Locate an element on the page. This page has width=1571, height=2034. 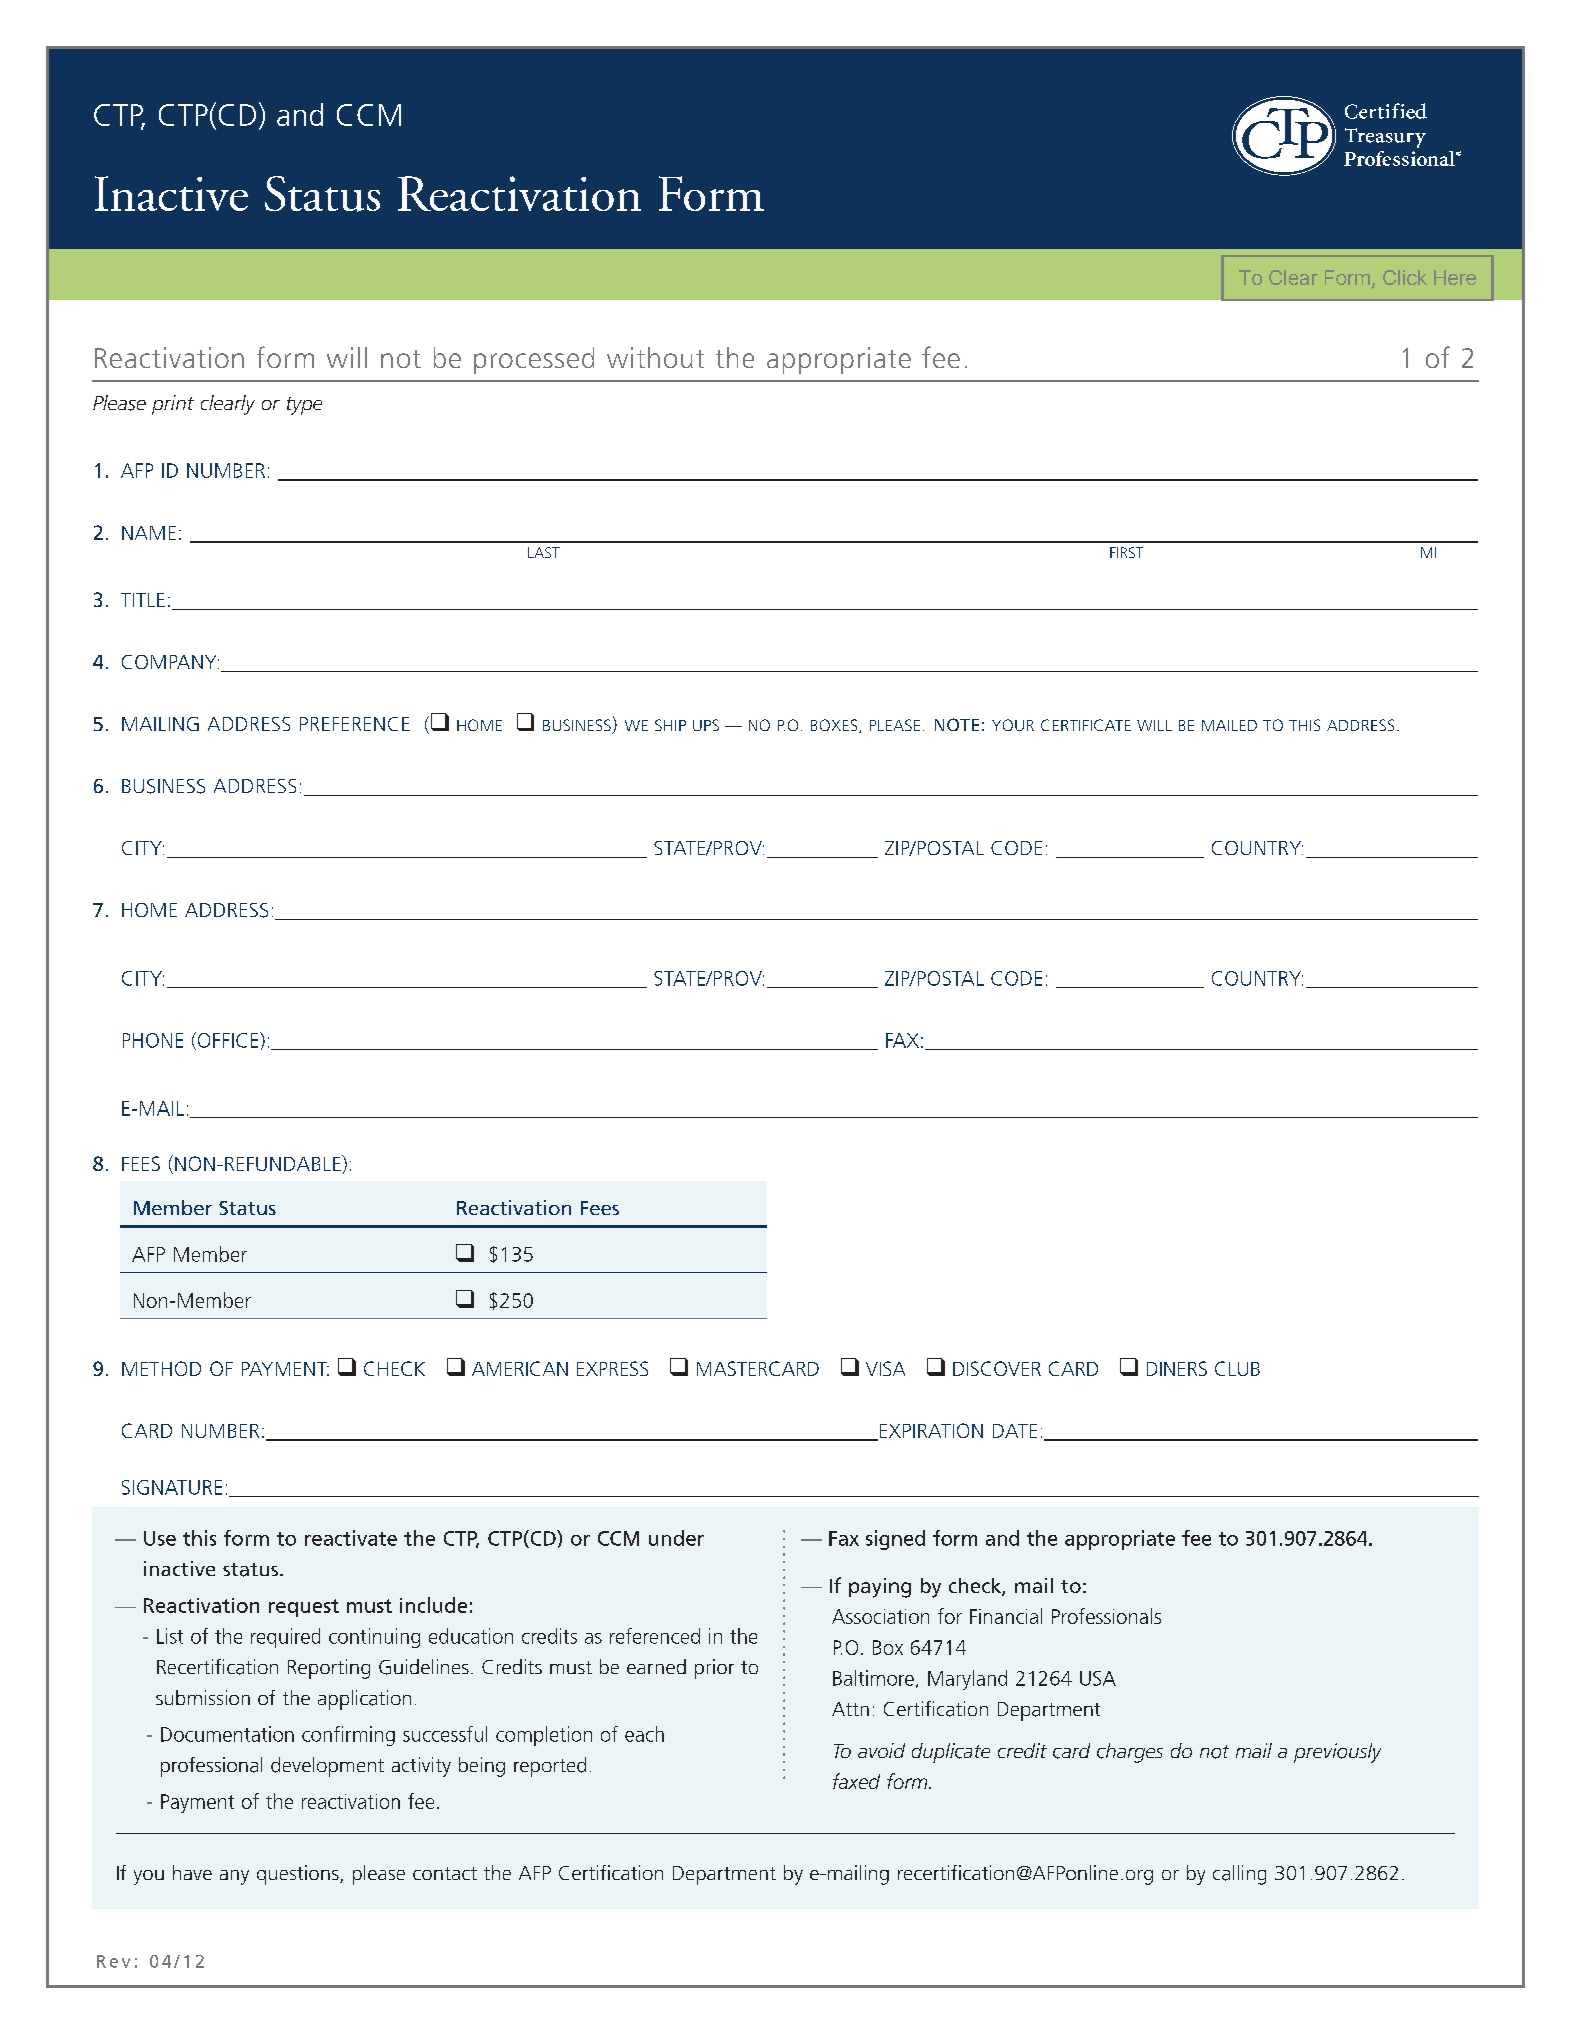
under is located at coordinates (676, 1538).
